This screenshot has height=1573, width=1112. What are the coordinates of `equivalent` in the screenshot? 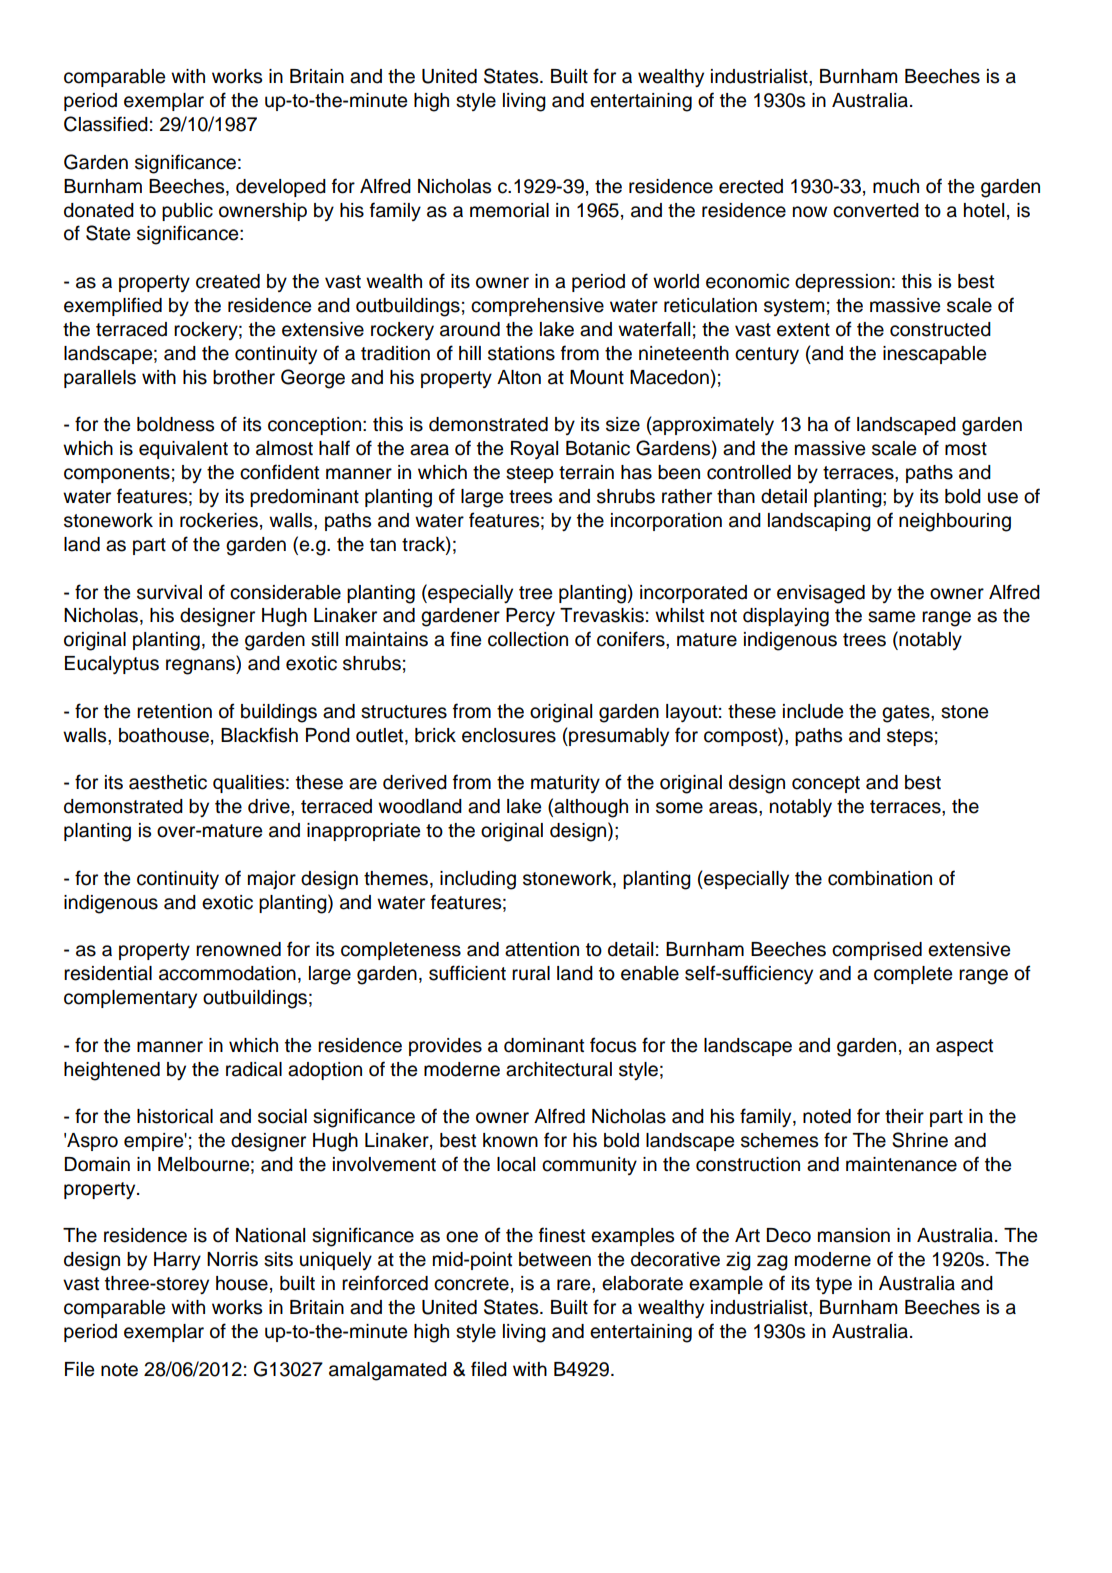 It's located at (183, 450).
